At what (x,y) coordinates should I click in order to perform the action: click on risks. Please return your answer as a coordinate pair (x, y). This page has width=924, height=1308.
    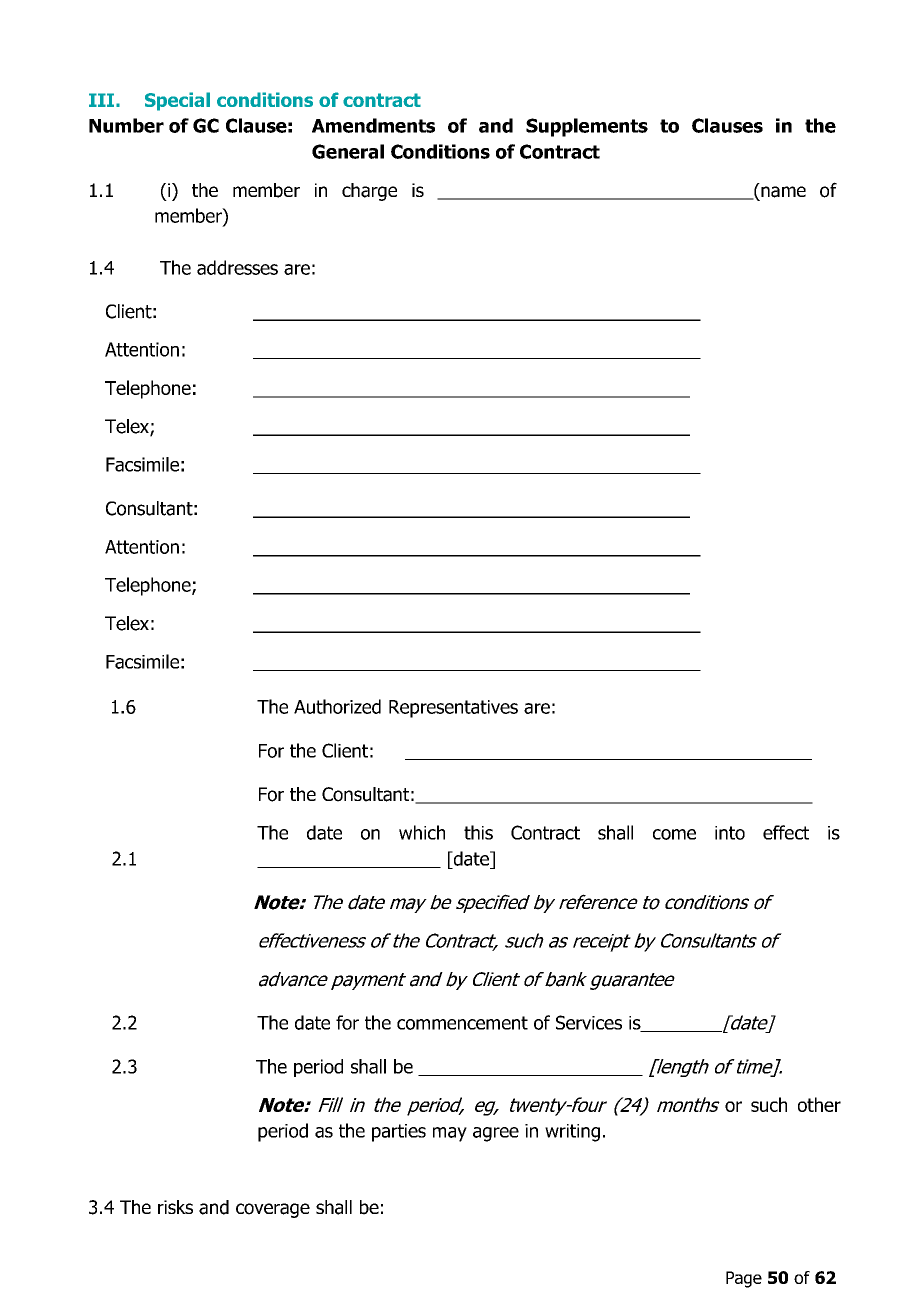
    Looking at the image, I should click on (175, 1207).
